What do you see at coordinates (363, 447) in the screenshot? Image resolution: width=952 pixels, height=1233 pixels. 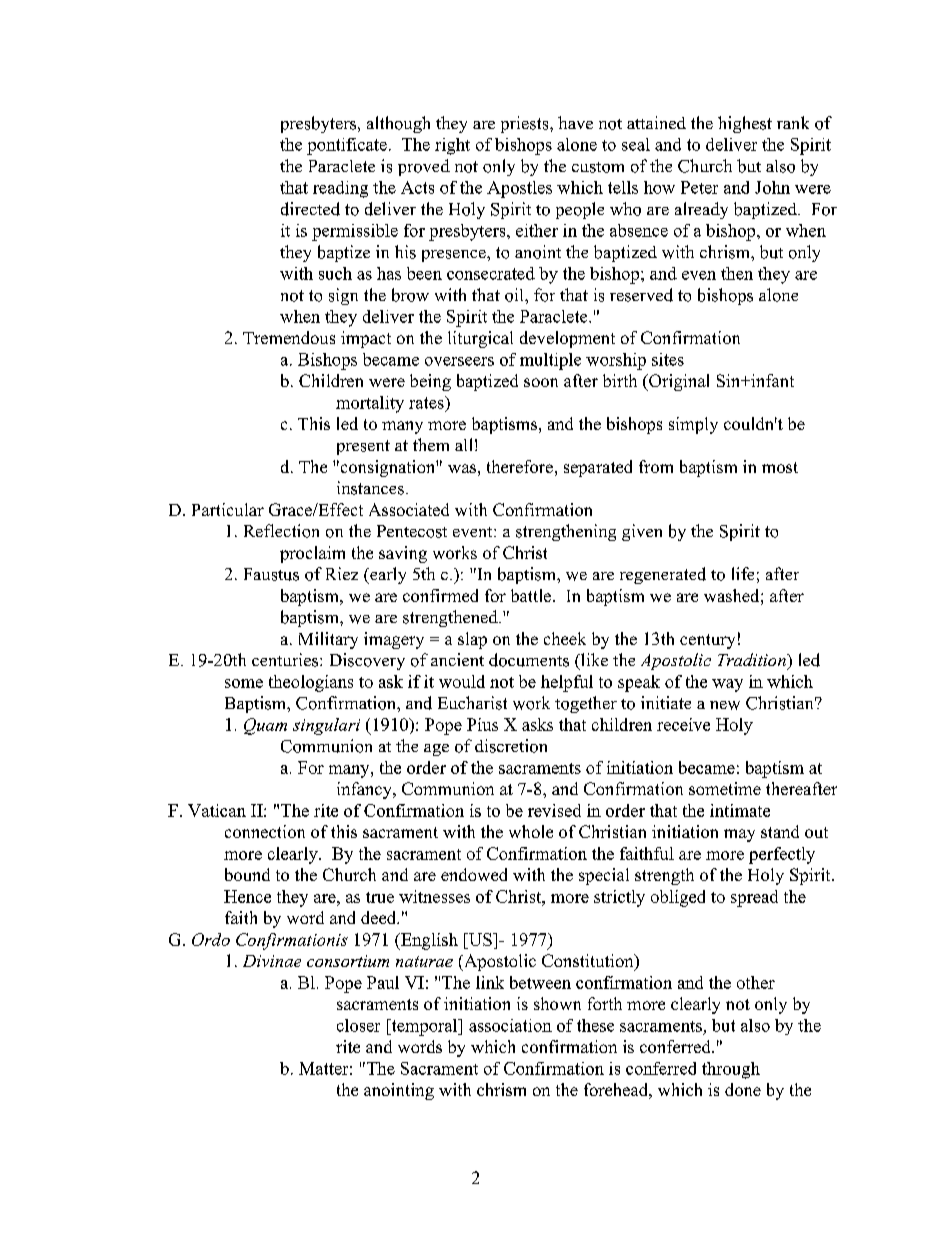 I see `present` at bounding box center [363, 447].
